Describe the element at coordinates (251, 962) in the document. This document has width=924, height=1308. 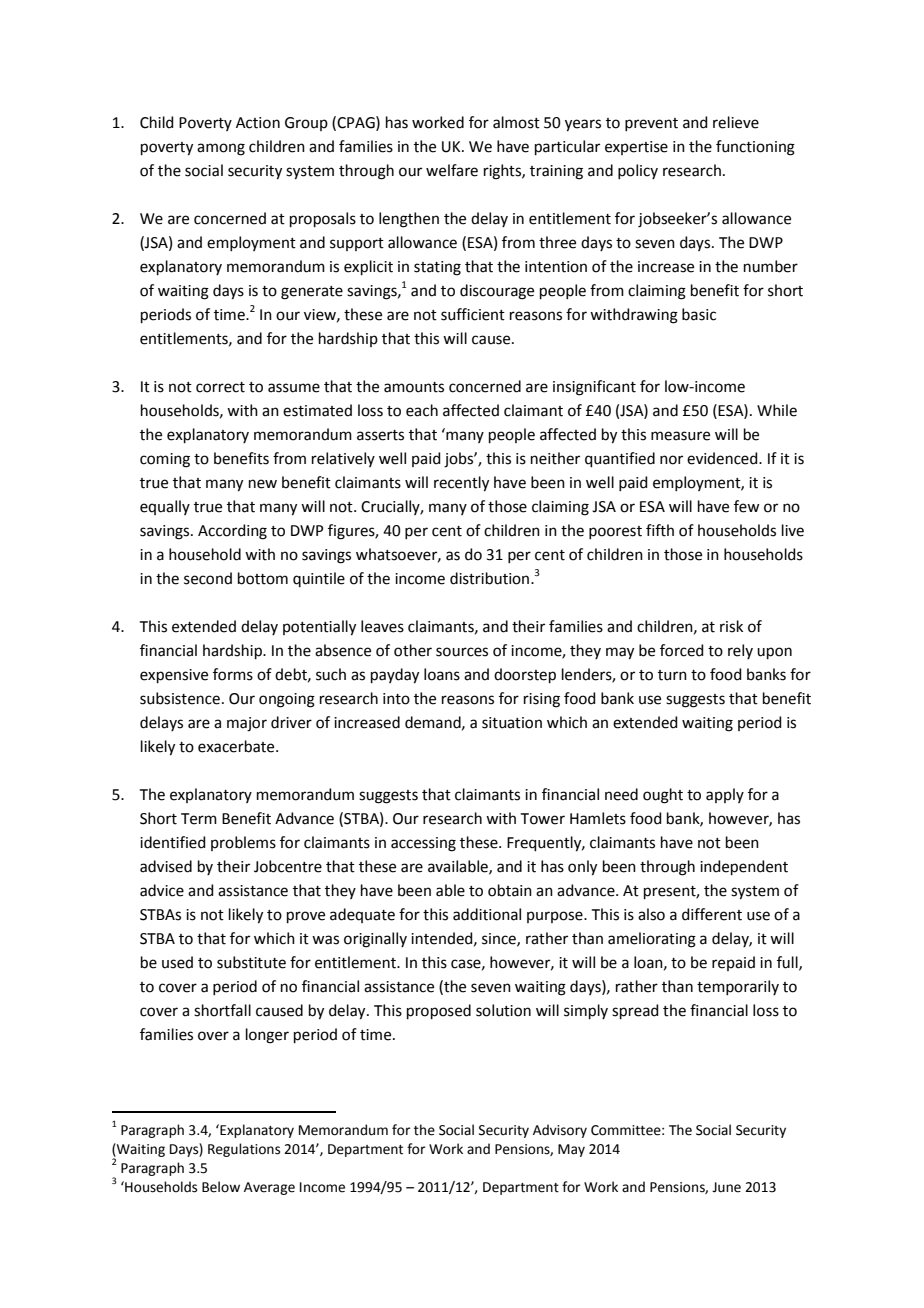
I see `substitute` at that location.
